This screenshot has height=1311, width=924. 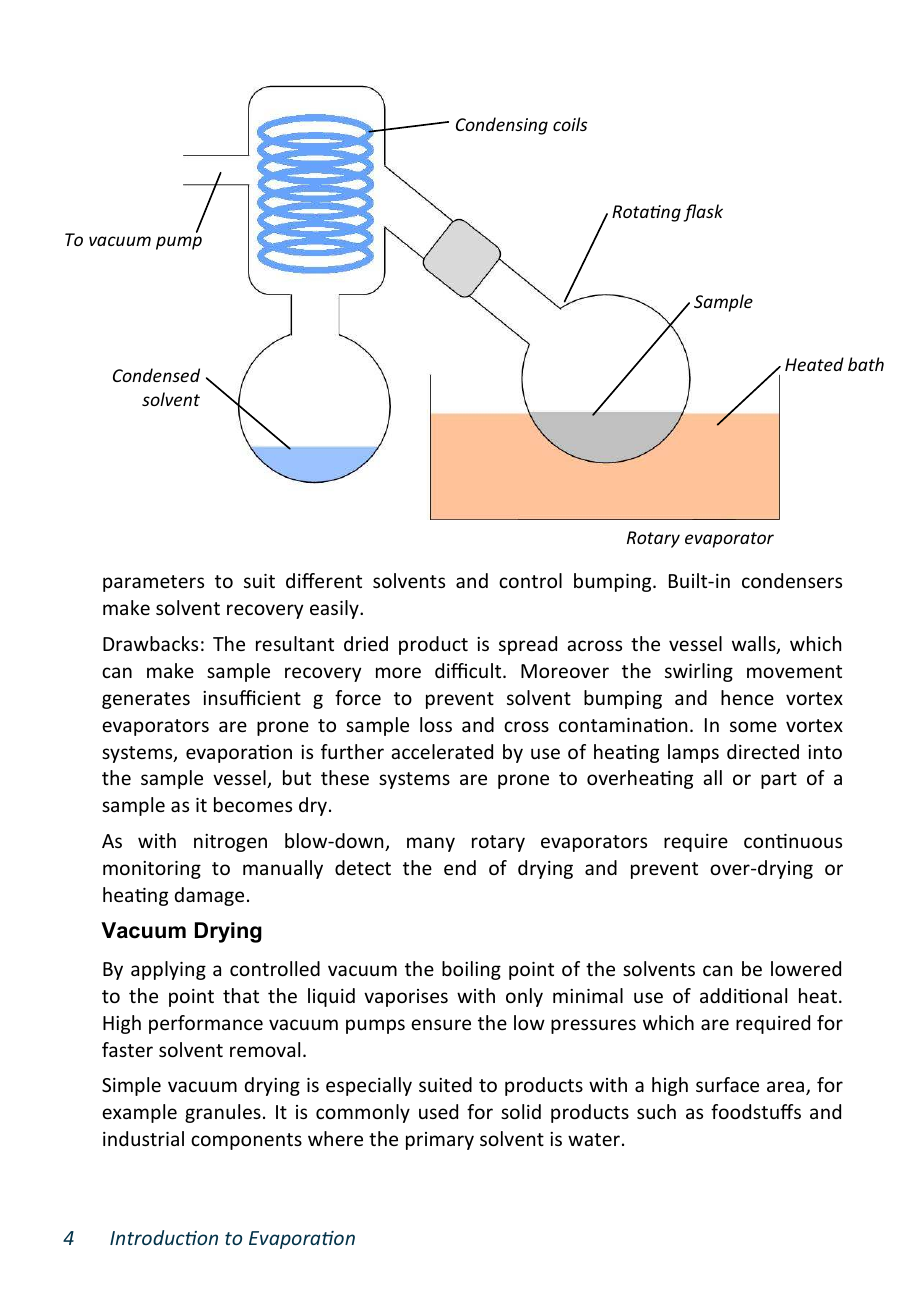 I want to click on Drawbacks, so click(x=150, y=643).
